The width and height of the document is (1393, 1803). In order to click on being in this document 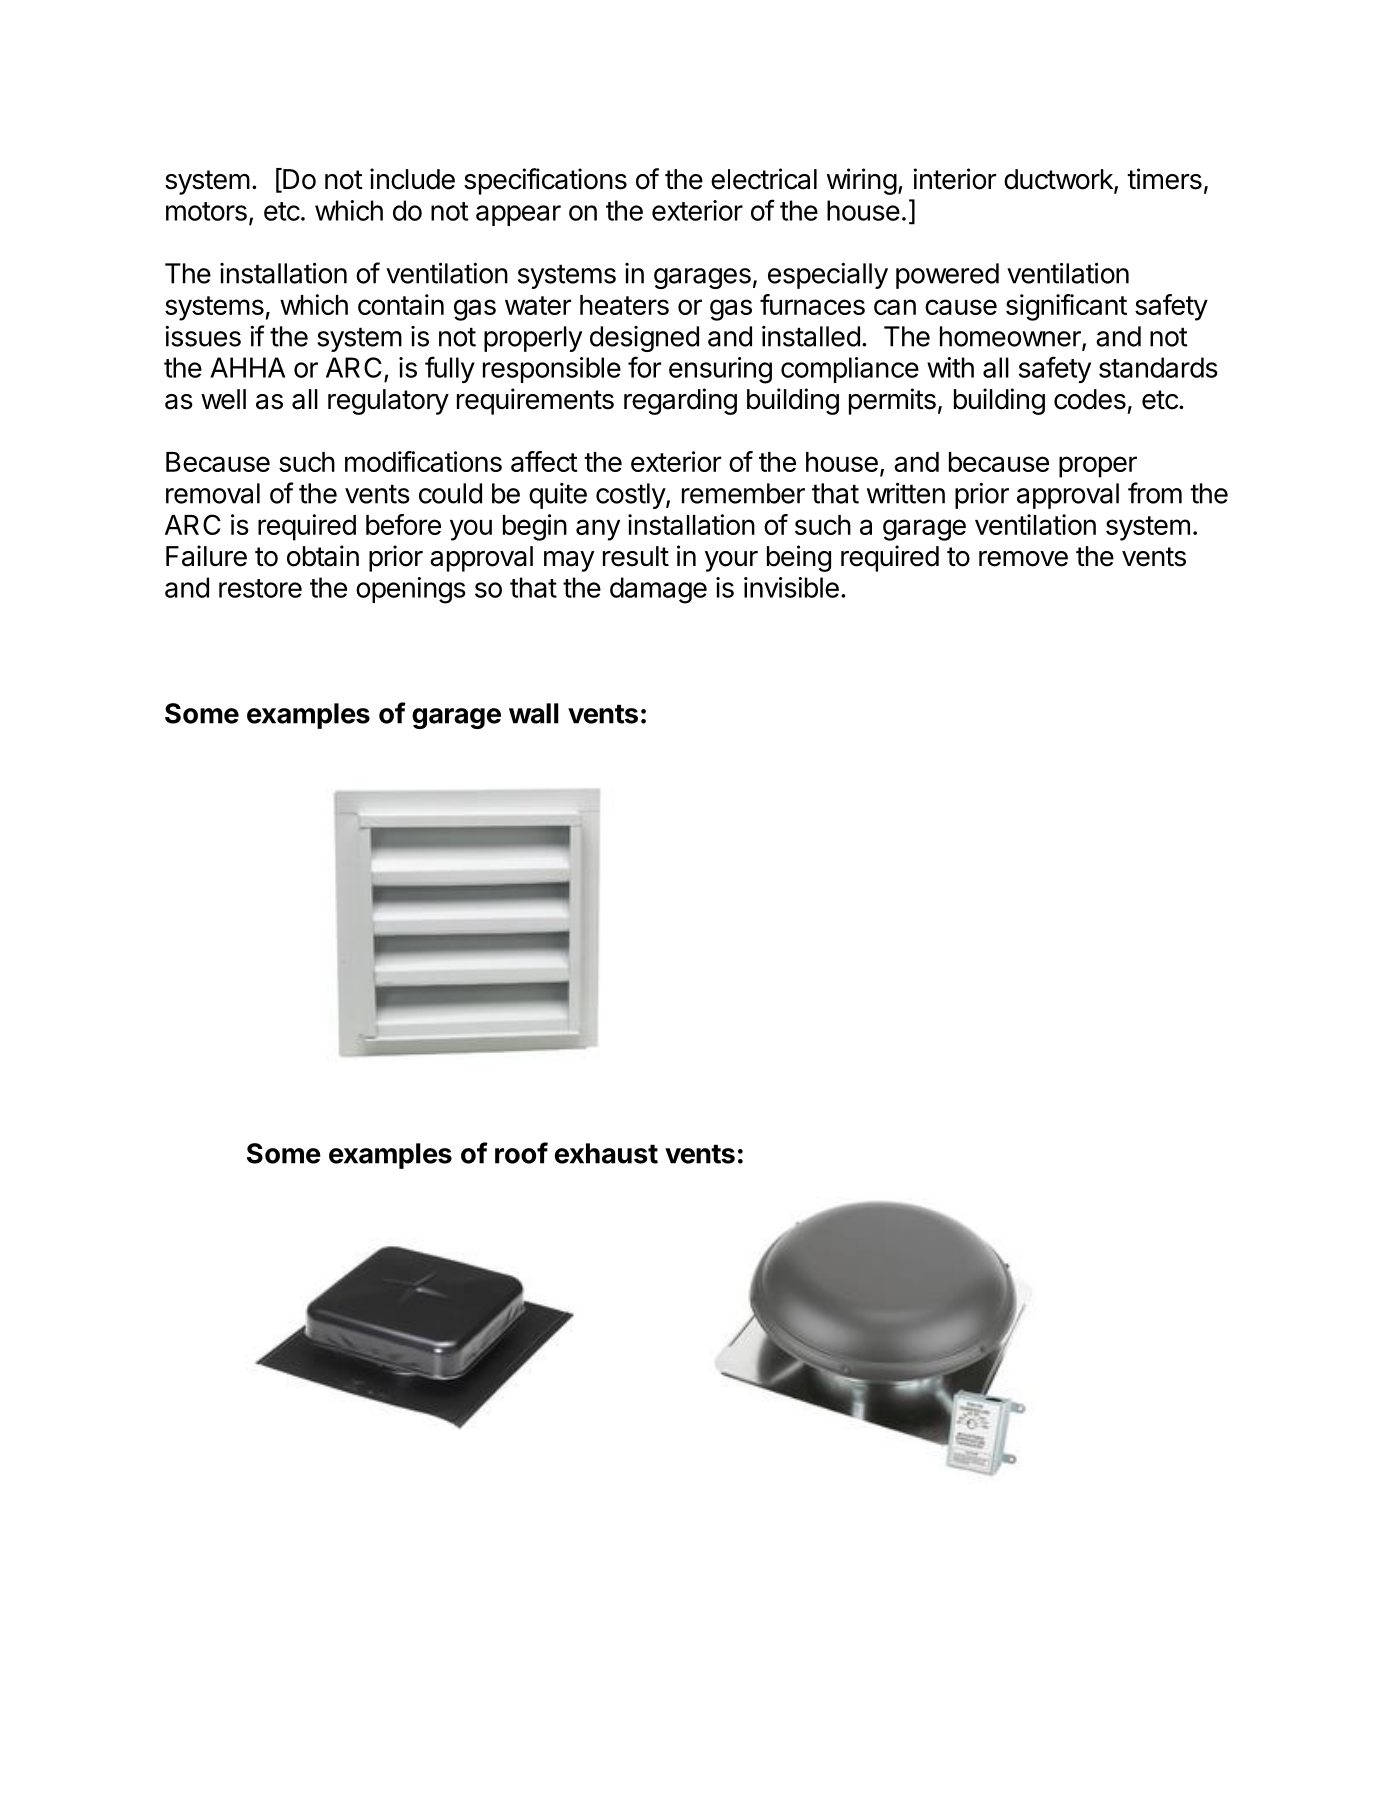, I will do `click(799, 558)`.
